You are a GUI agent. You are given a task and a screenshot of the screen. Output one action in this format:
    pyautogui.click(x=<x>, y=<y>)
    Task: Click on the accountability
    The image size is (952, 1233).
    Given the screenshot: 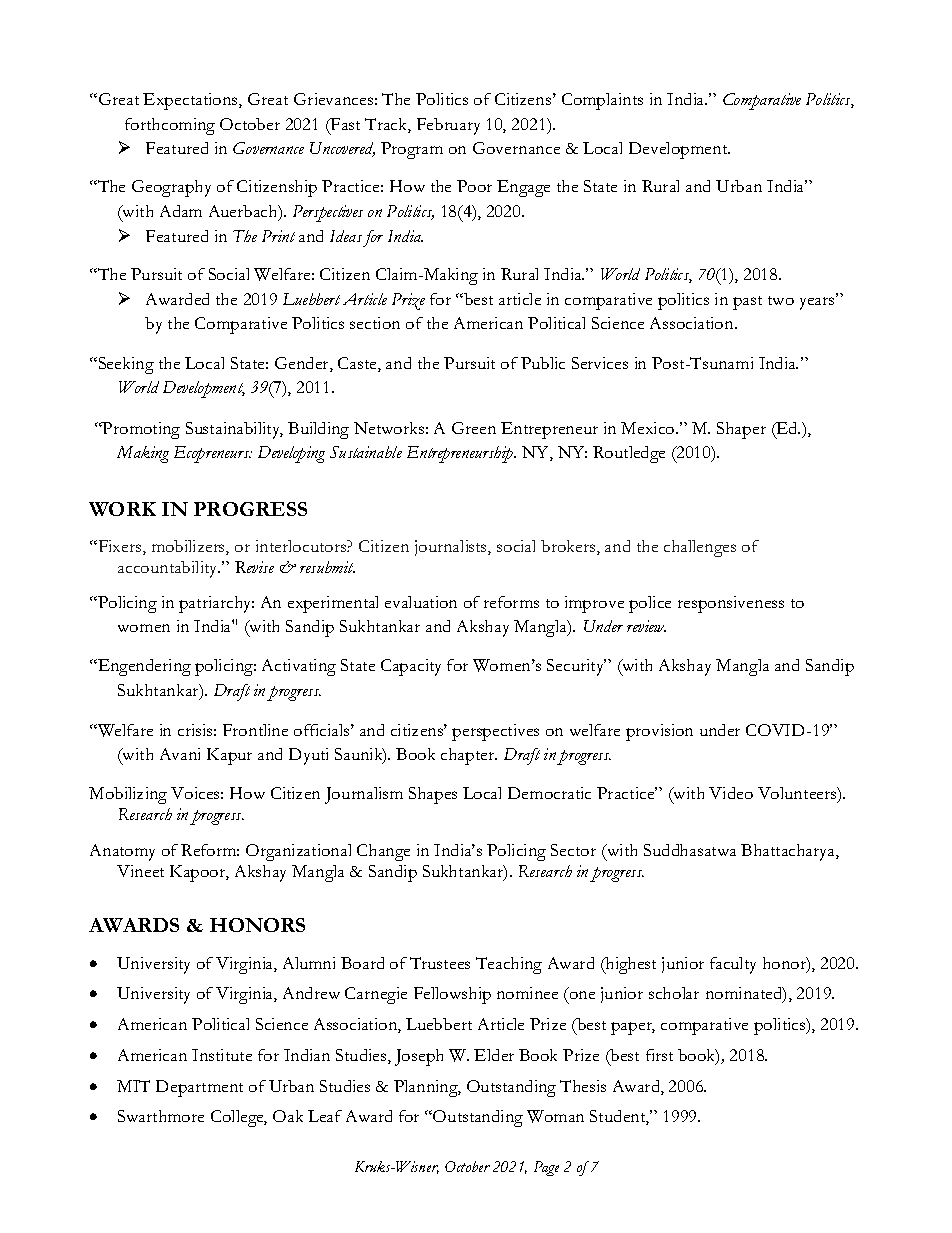 What is the action you would take?
    pyautogui.click(x=169, y=569)
